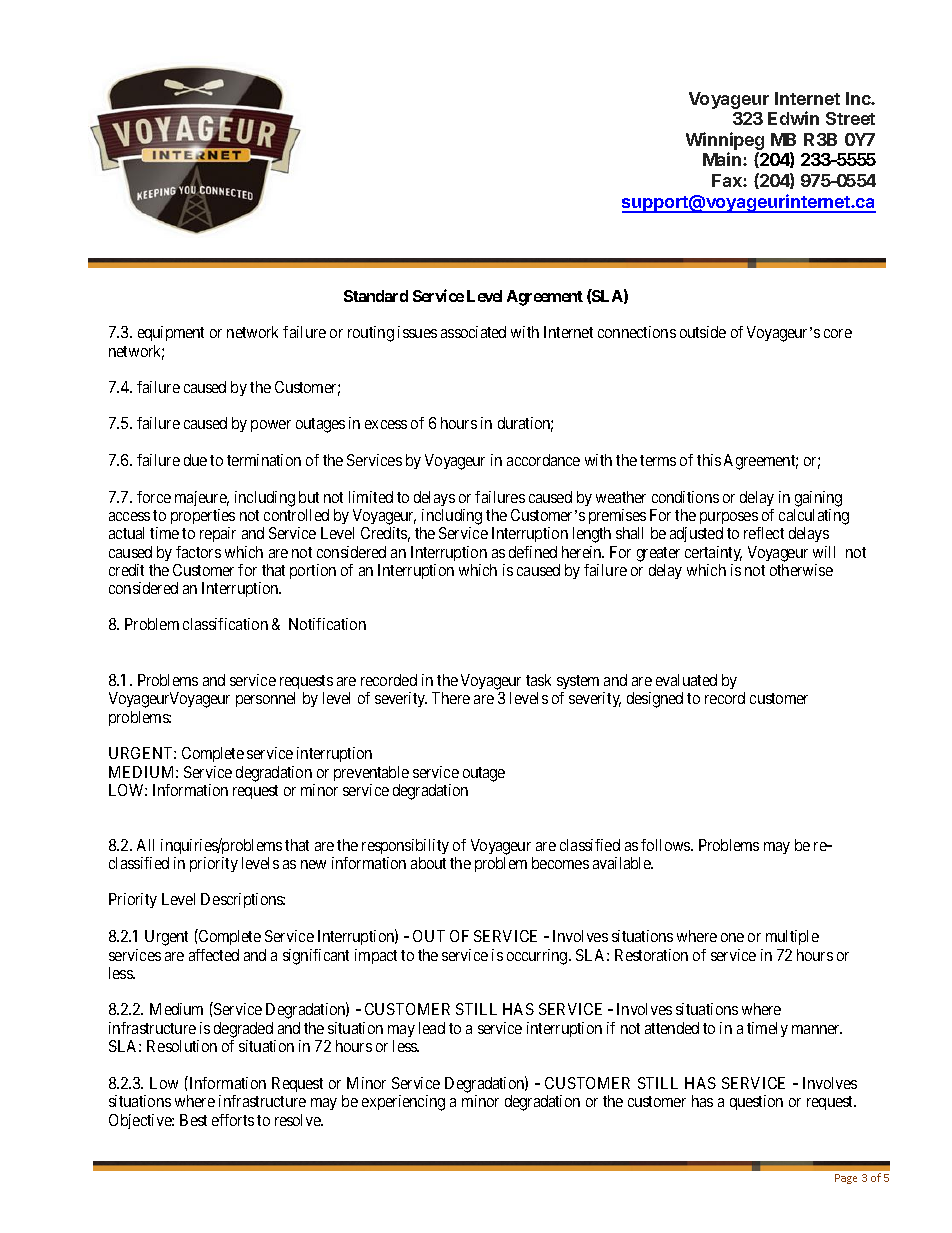 The width and height of the screenshot is (952, 1233). What do you see at coordinates (725, 142) in the screenshot?
I see `Winnipeg` at bounding box center [725, 142].
